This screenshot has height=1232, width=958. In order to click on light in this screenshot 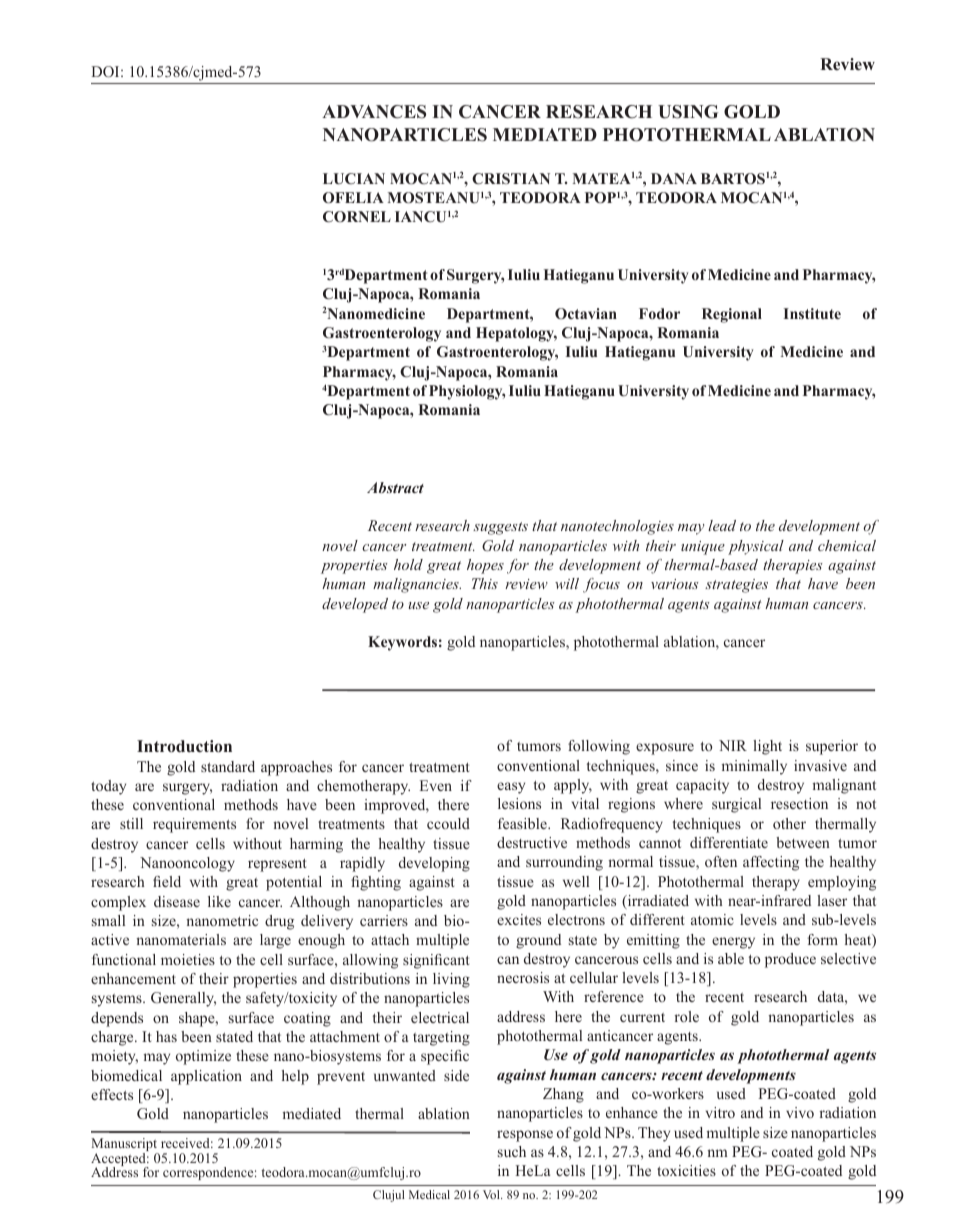, I will do `click(767, 747)`.
